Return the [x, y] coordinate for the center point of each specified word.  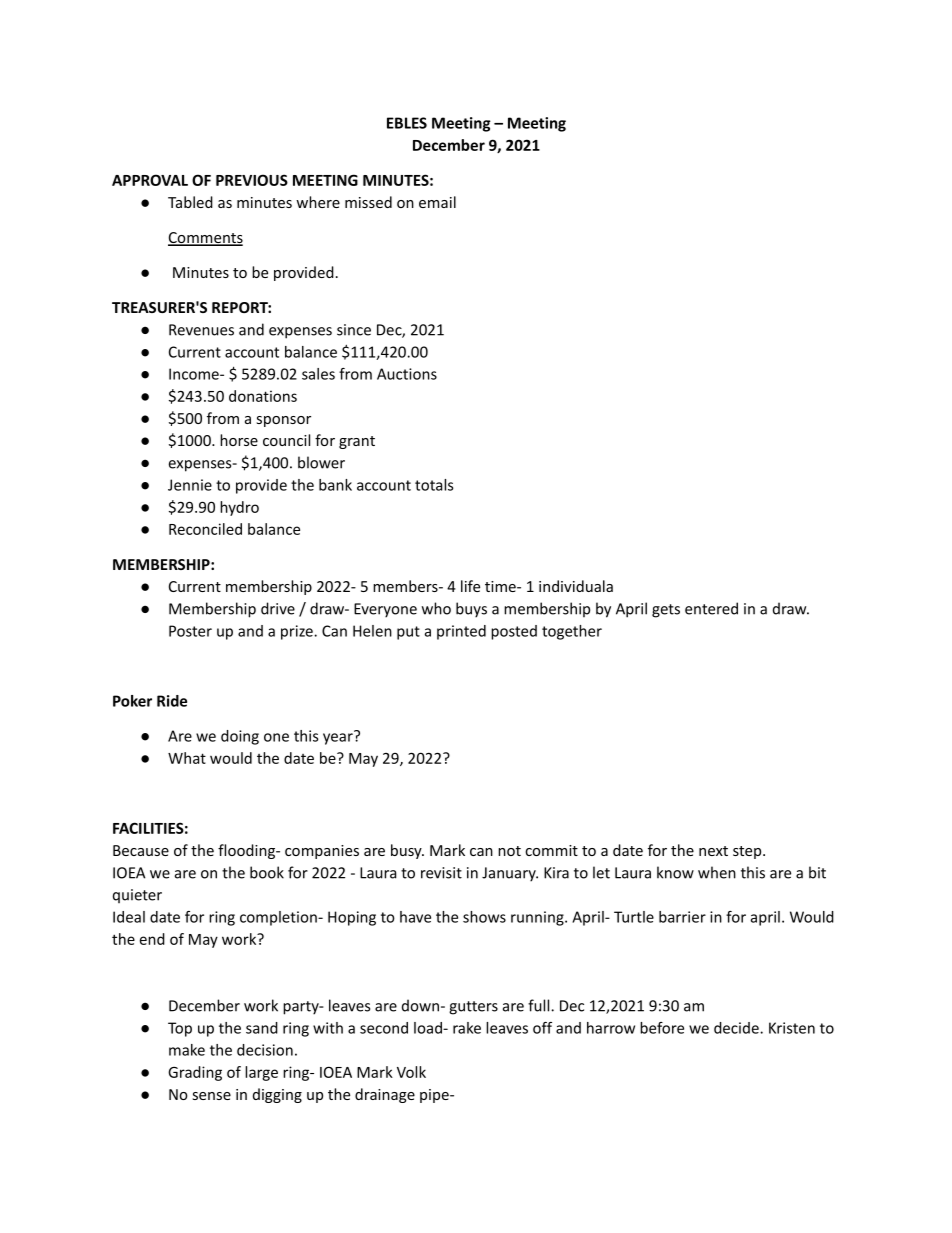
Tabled [190, 202]
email [437, 202]
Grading [195, 1073]
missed [368, 202]
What [187, 758]
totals [434, 485]
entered [711, 608]
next [713, 851]
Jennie [190, 485]
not [509, 851]
